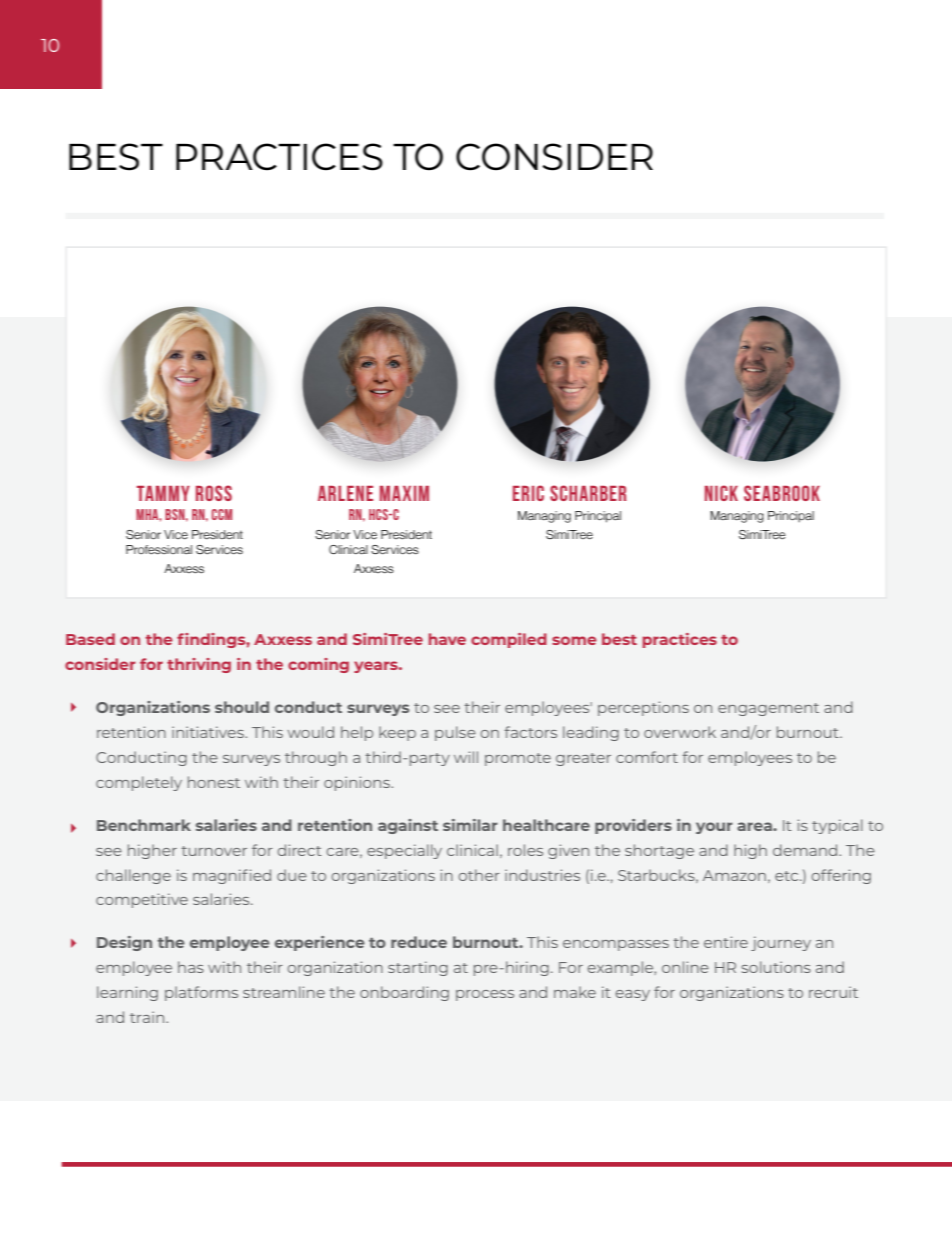 This document has height=1233, width=952. What do you see at coordinates (680, 732) in the document?
I see `overwork` at bounding box center [680, 732].
